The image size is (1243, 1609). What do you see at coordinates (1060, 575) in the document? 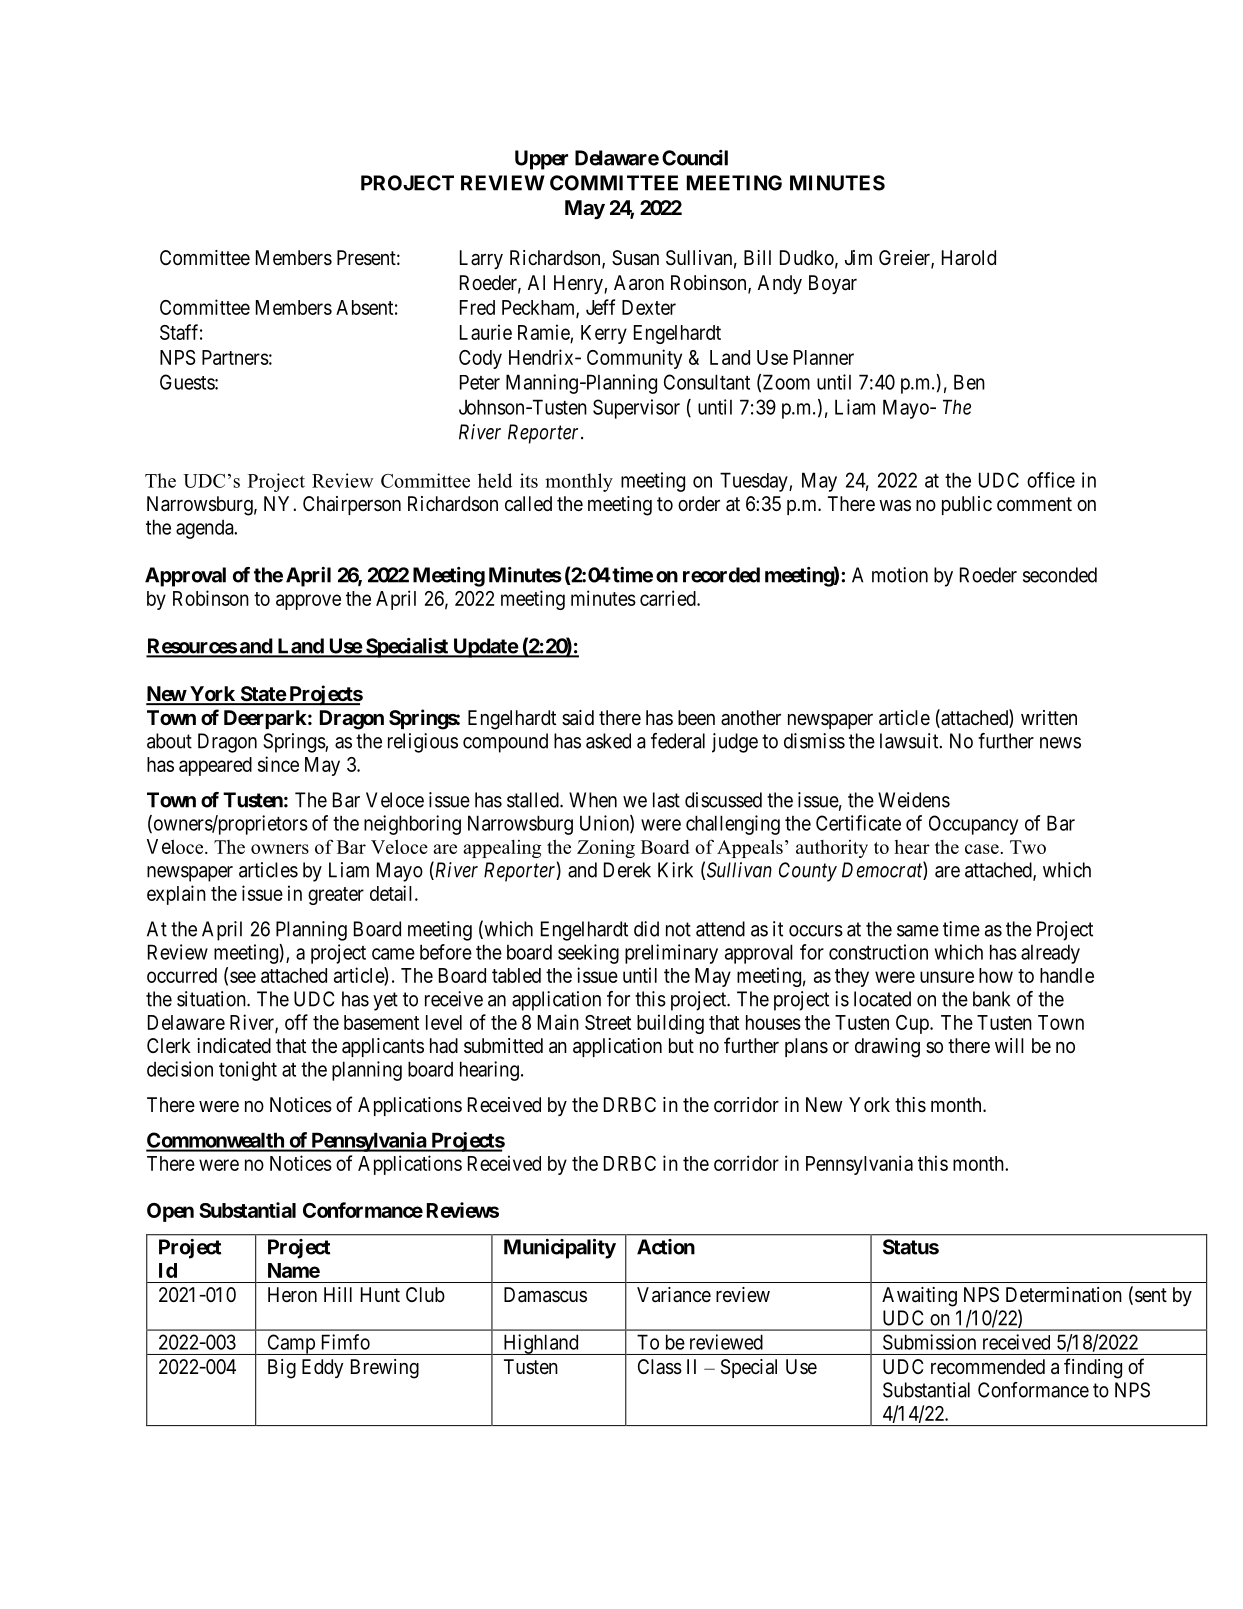
I see `seconded` at bounding box center [1060, 575].
